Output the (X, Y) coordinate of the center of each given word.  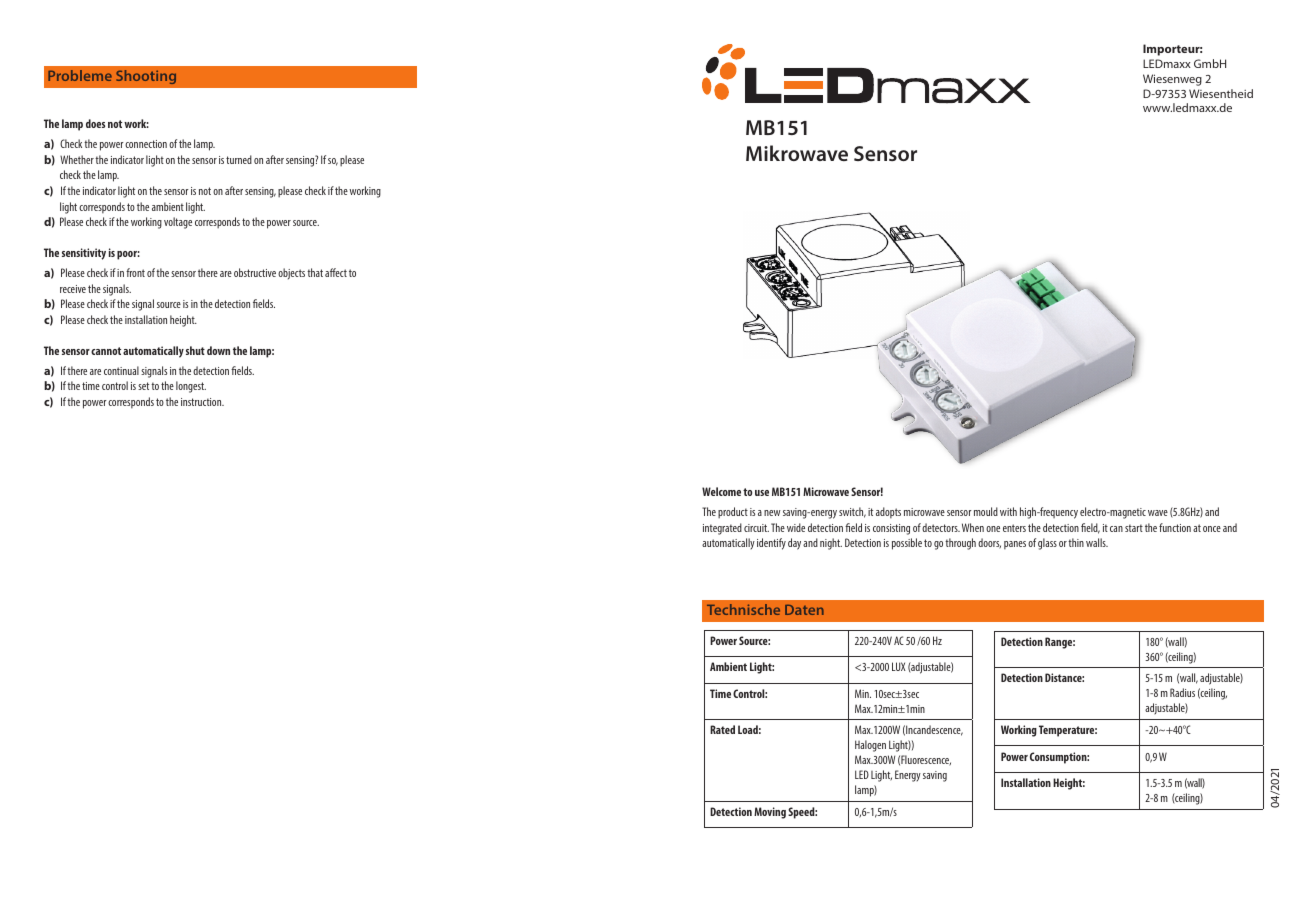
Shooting (146, 77)
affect (336, 272)
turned (239, 159)
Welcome (721, 491)
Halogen (870, 746)
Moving (770, 813)
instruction (202, 402)
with (1008, 511)
